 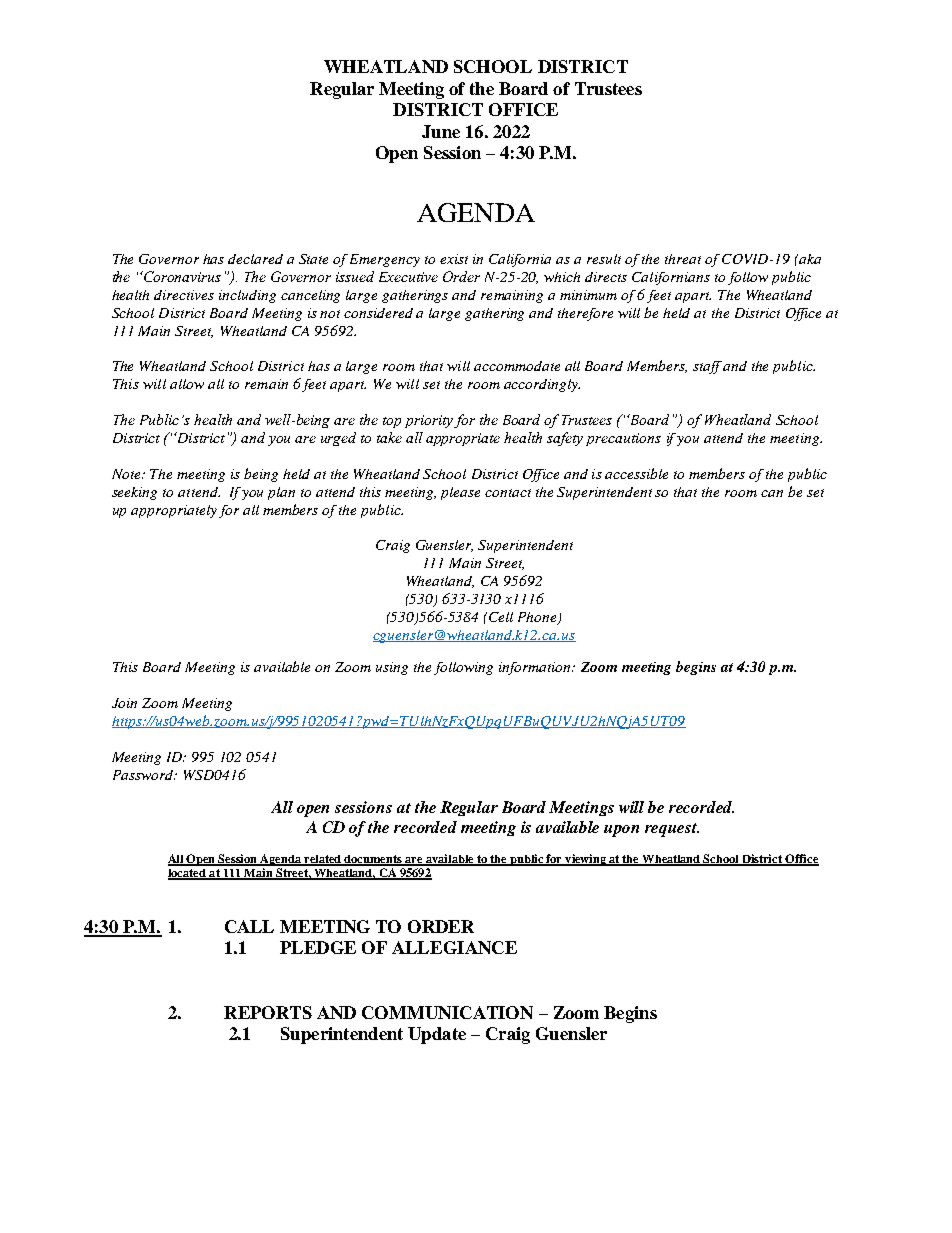 I want to click on viewing, so click(x=585, y=860).
